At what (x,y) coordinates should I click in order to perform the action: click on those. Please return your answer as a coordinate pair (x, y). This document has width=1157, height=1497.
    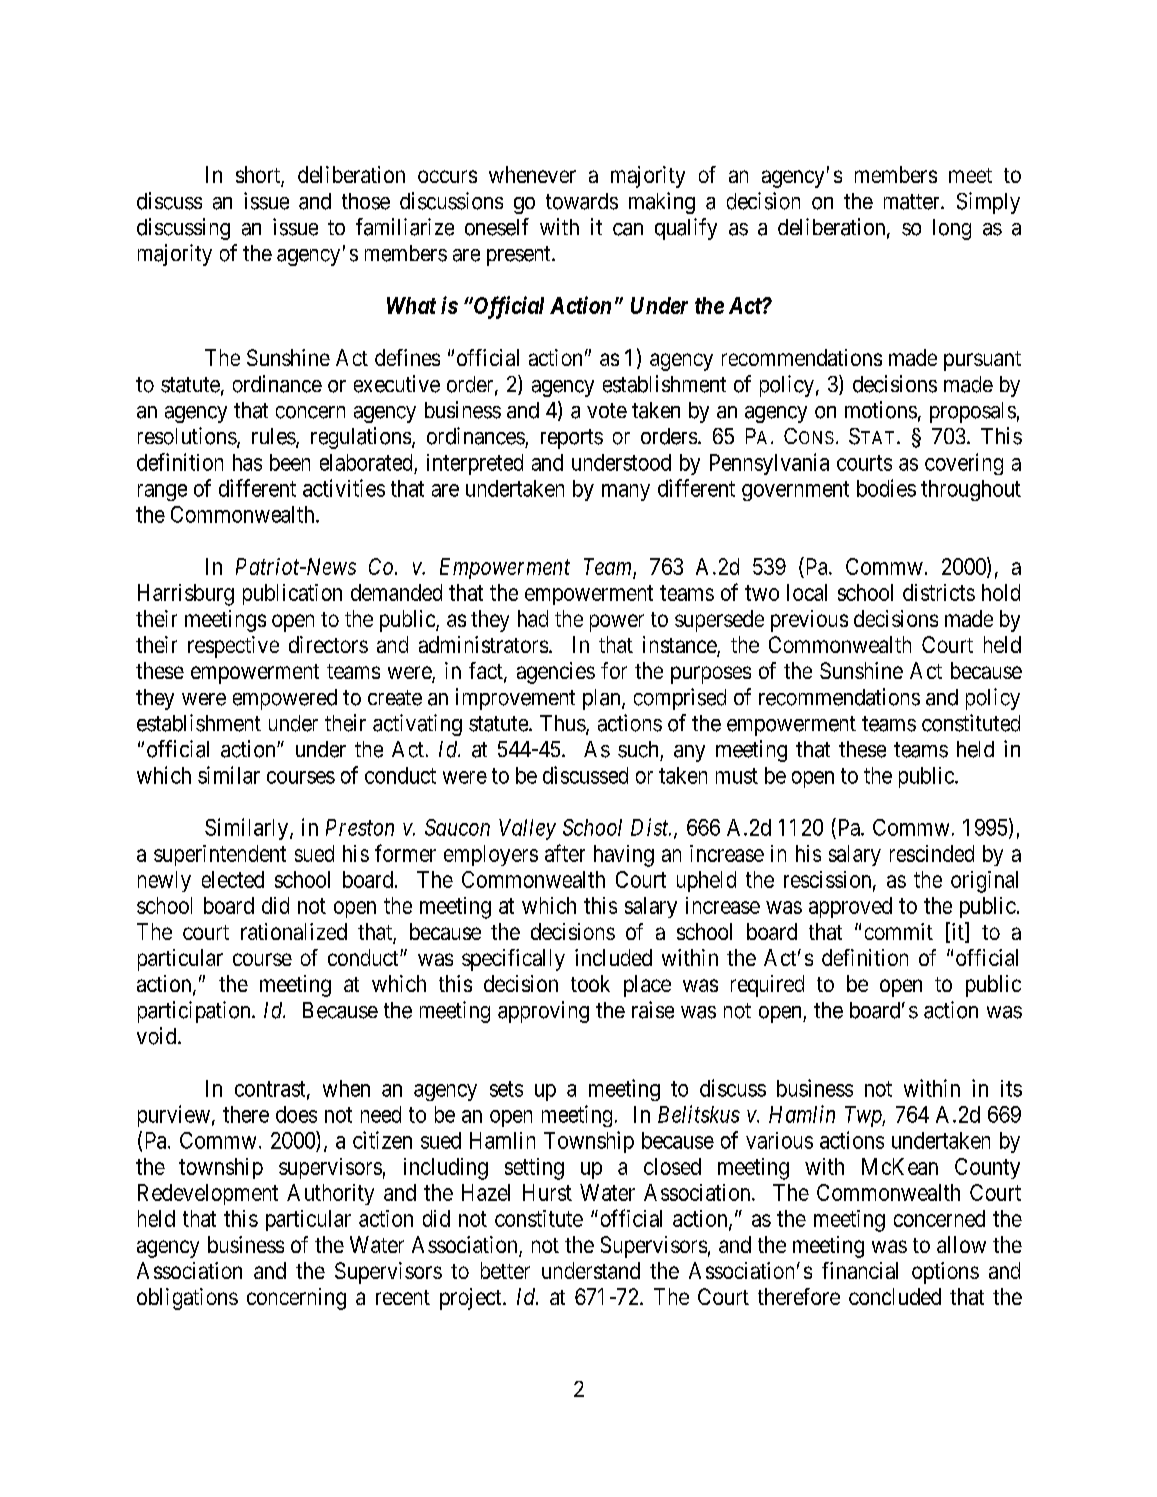
    Looking at the image, I should click on (366, 201).
